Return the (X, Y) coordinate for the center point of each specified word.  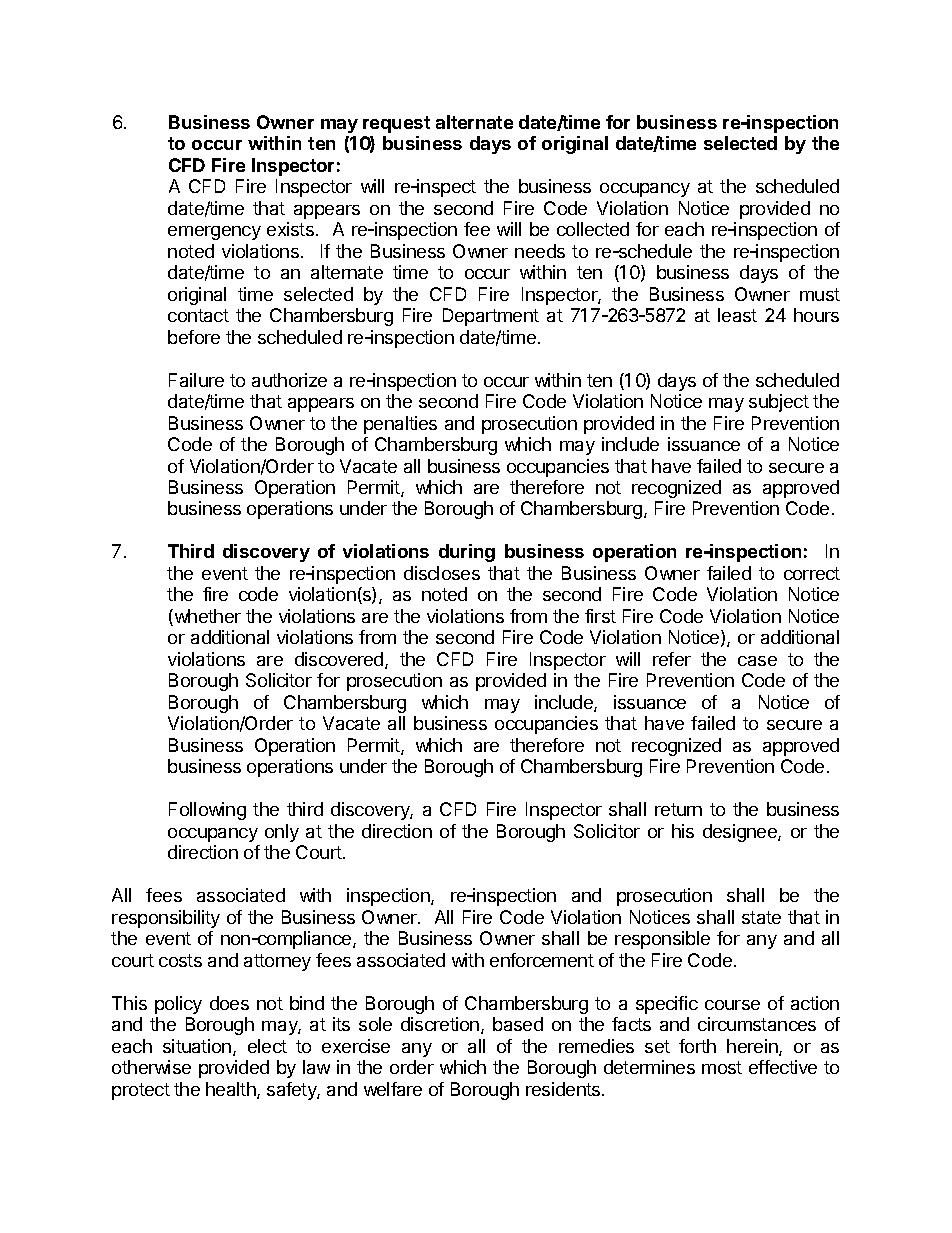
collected (593, 229)
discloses (442, 573)
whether (206, 617)
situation (197, 1046)
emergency (214, 233)
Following (207, 811)
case (757, 661)
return (678, 809)
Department (491, 317)
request (396, 124)
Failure (196, 380)
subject (779, 403)
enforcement (542, 960)
